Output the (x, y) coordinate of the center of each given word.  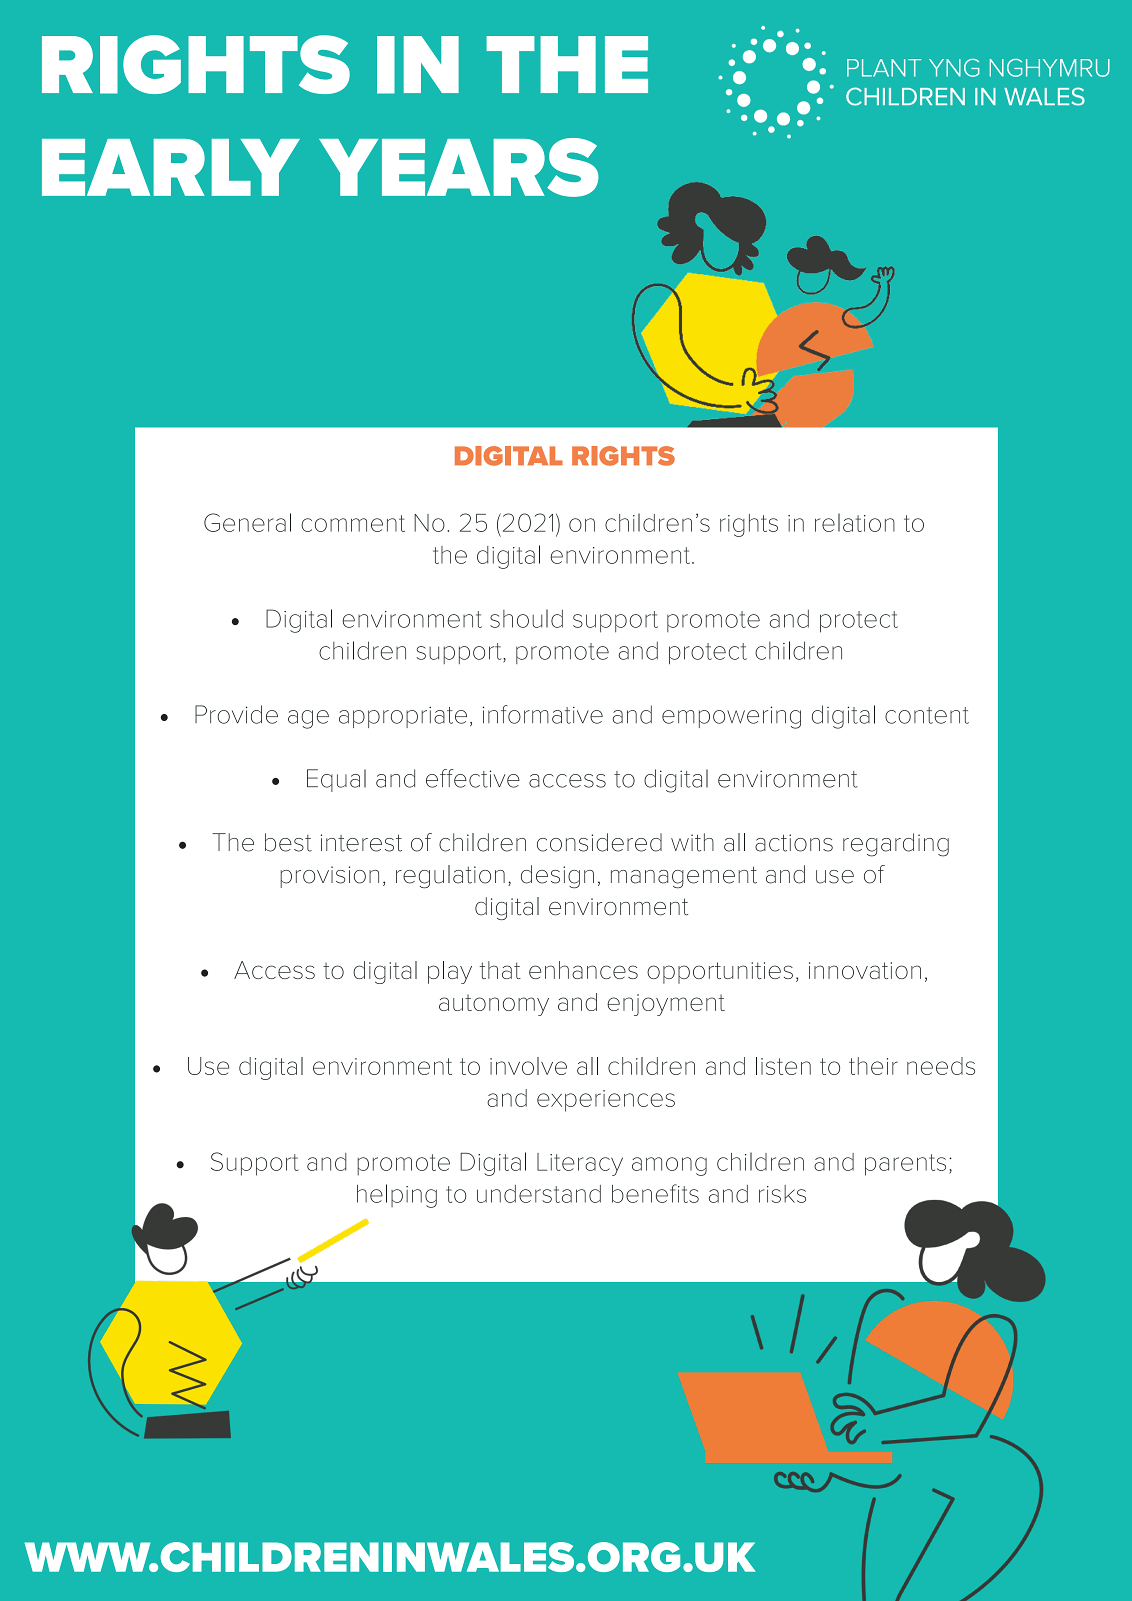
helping (397, 1196)
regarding (896, 845)
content (927, 715)
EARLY (171, 167)
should (526, 618)
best (288, 842)
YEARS (459, 167)
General (247, 522)
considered (599, 842)
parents (905, 1165)
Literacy (580, 1164)
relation (855, 522)
